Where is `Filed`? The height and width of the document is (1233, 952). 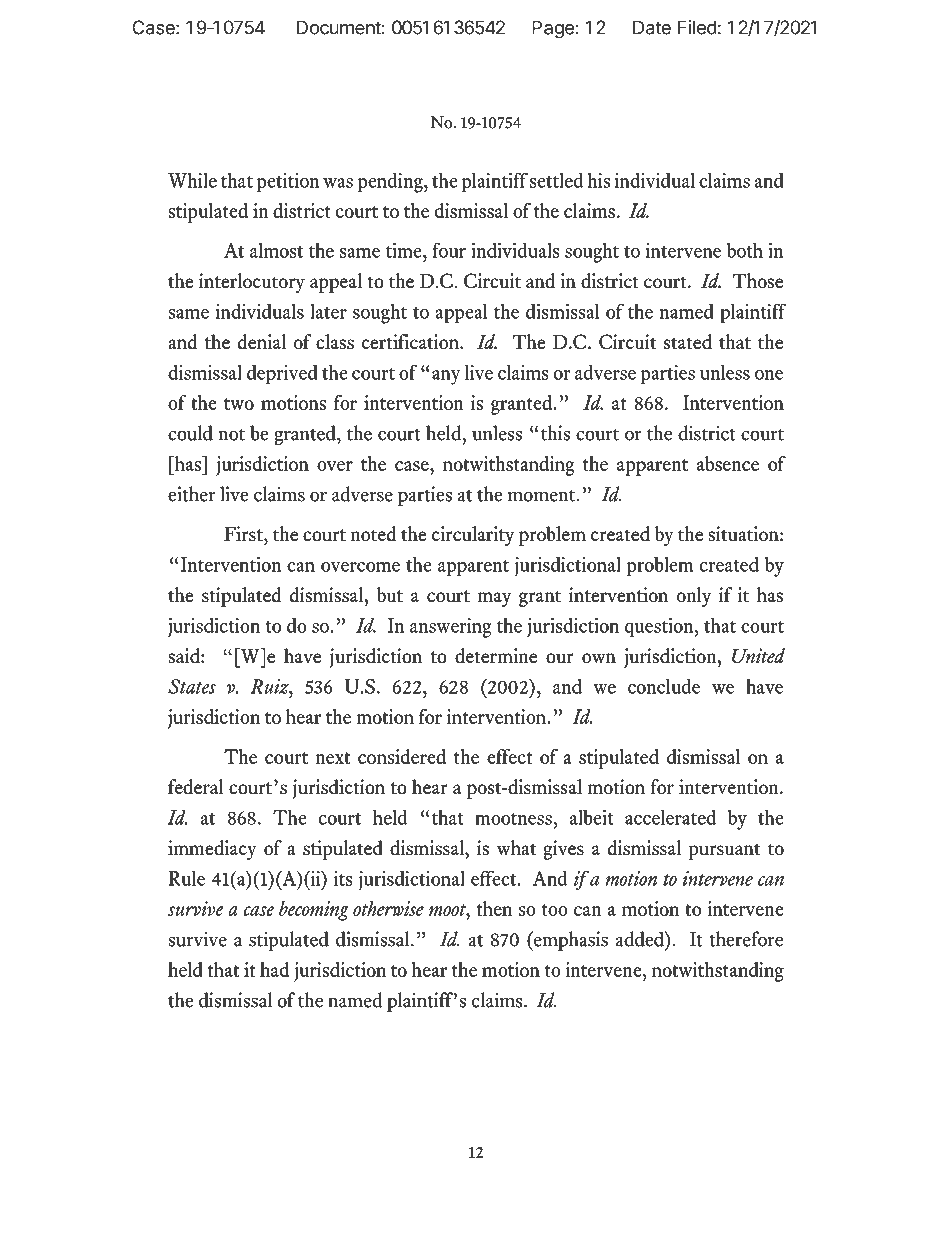 Filed is located at coordinates (697, 27).
